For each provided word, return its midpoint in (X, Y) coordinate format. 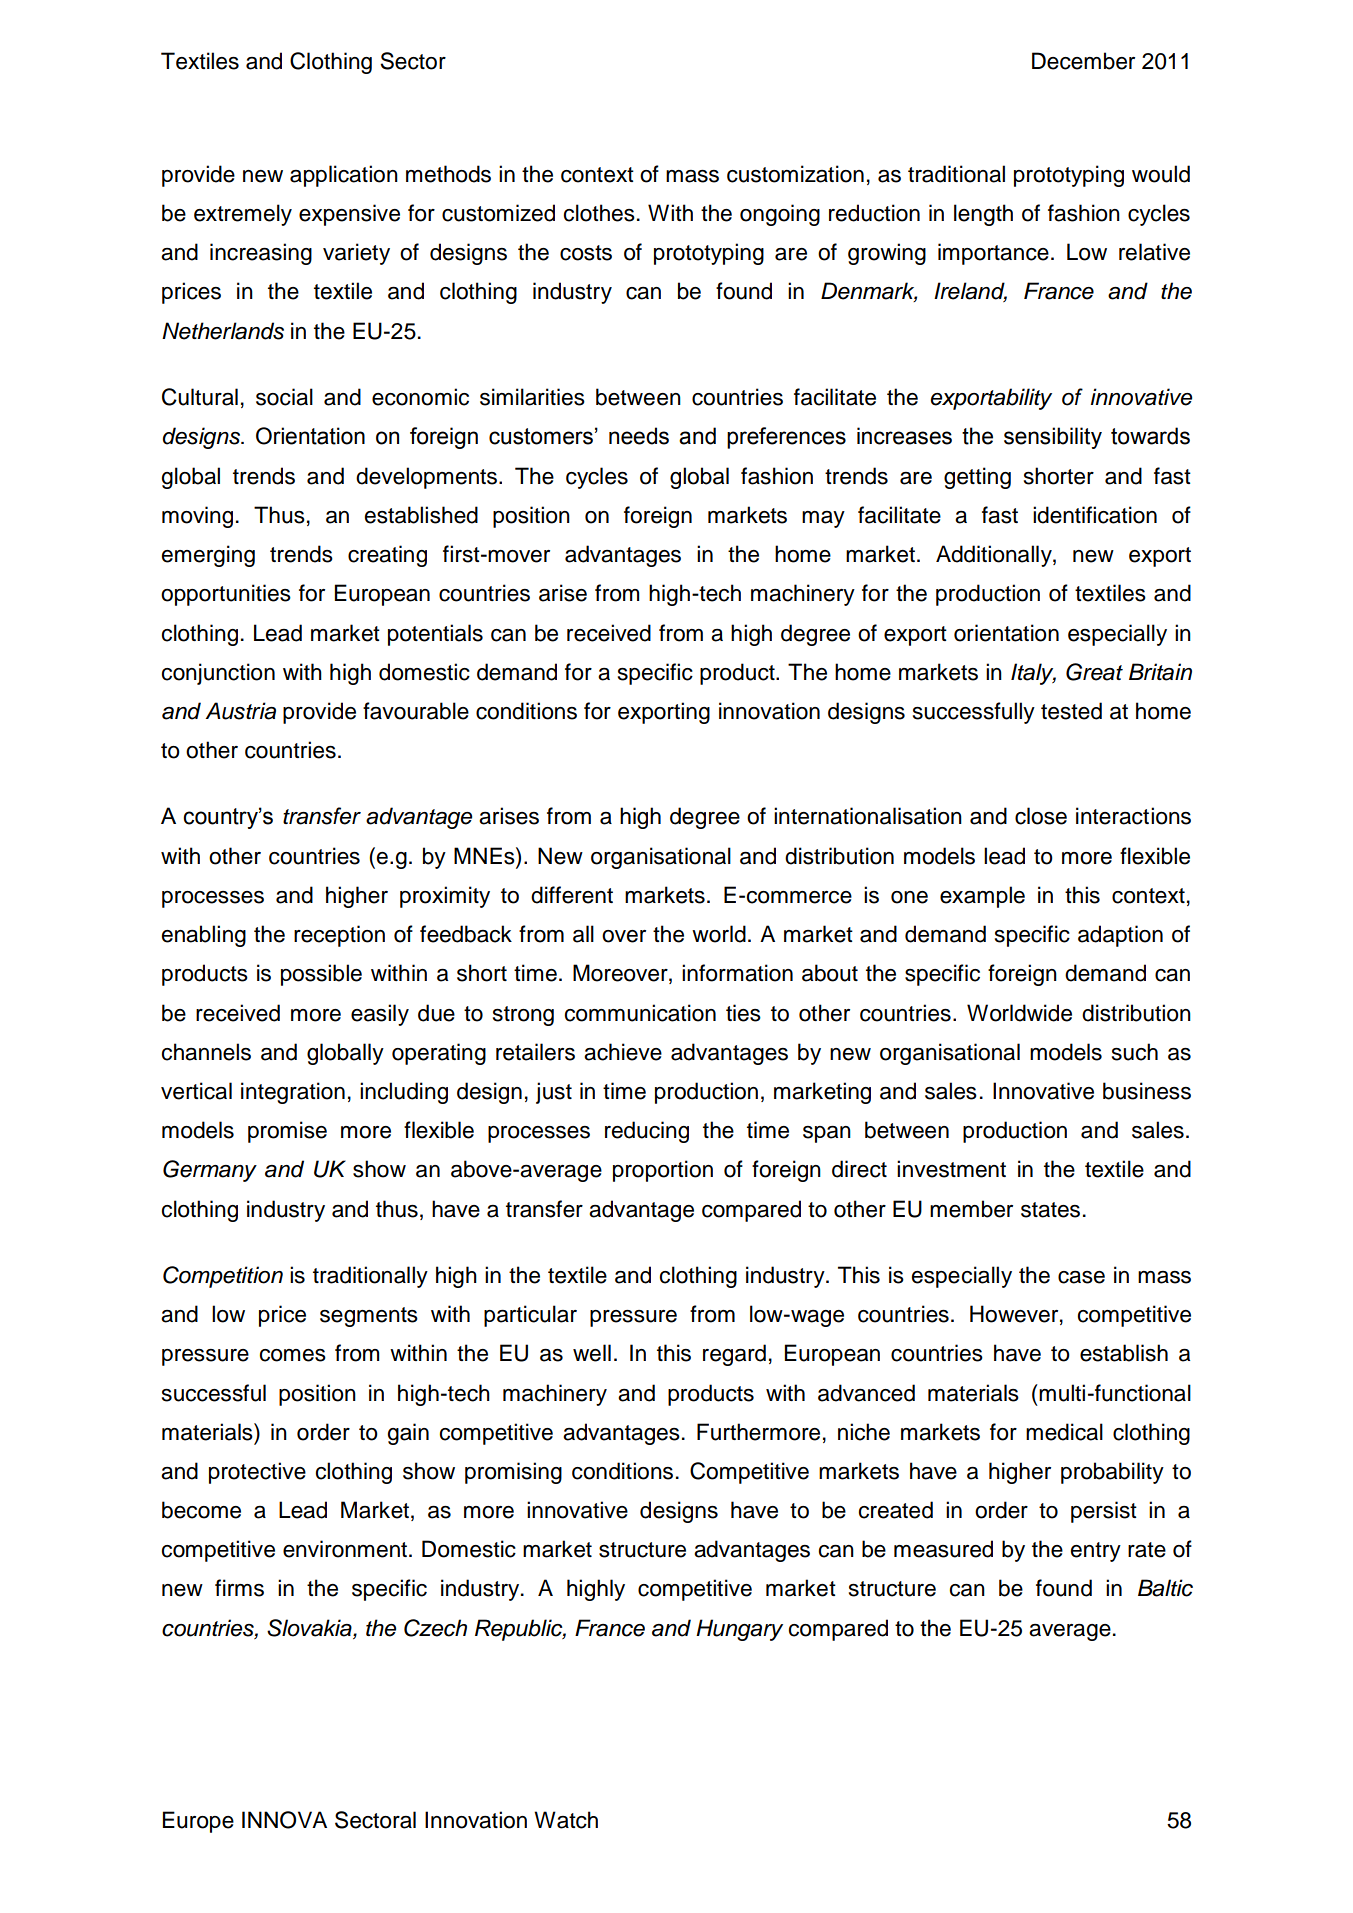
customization (795, 174)
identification (1095, 515)
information (737, 973)
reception (339, 936)
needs (639, 436)
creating (387, 556)
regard (734, 1355)
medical (1064, 1432)
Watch (566, 1820)
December (1083, 61)
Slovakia (310, 1629)
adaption (1120, 936)
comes (293, 1355)
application (344, 176)
